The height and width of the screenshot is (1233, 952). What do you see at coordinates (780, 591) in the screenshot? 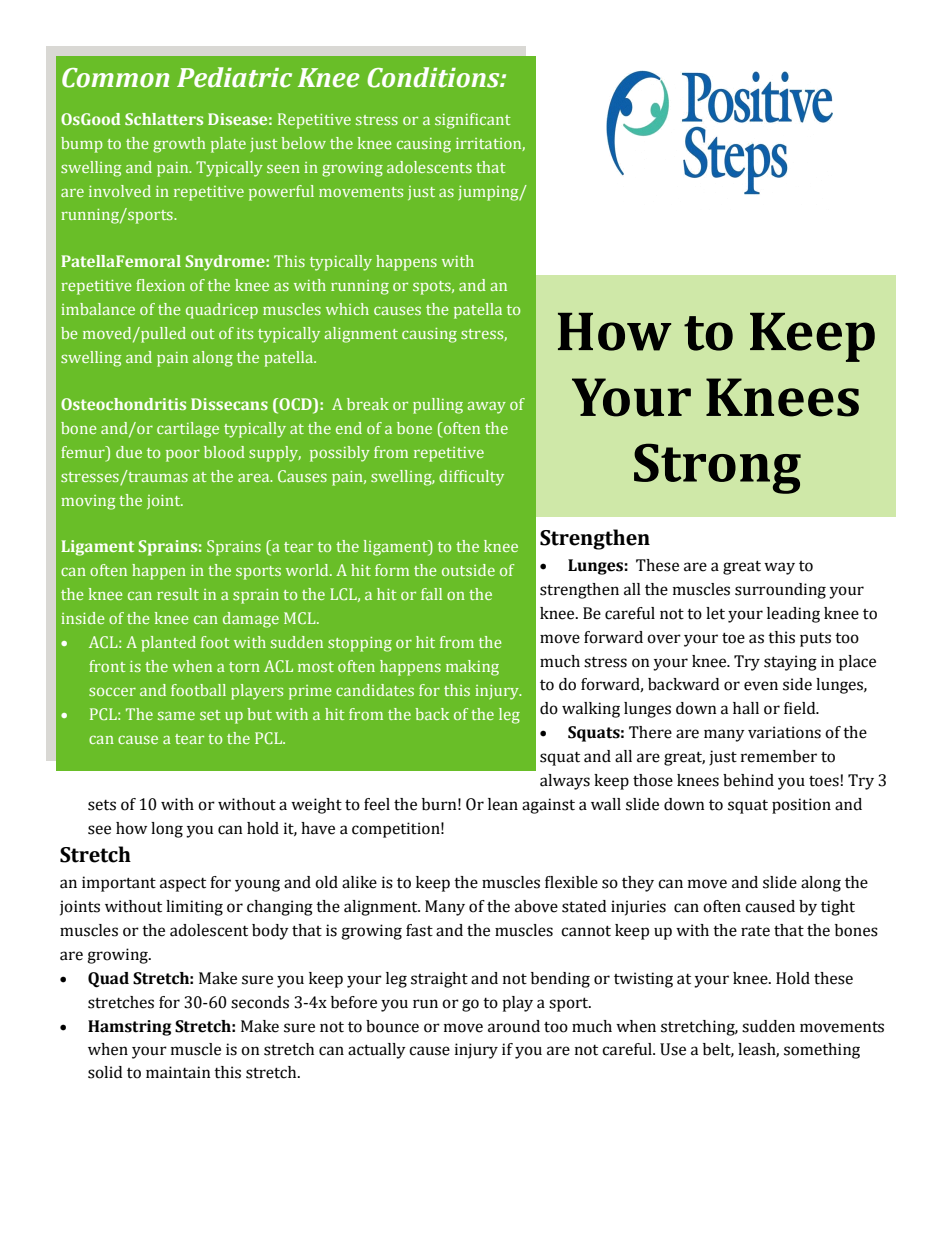
I see `surrounding` at bounding box center [780, 591].
